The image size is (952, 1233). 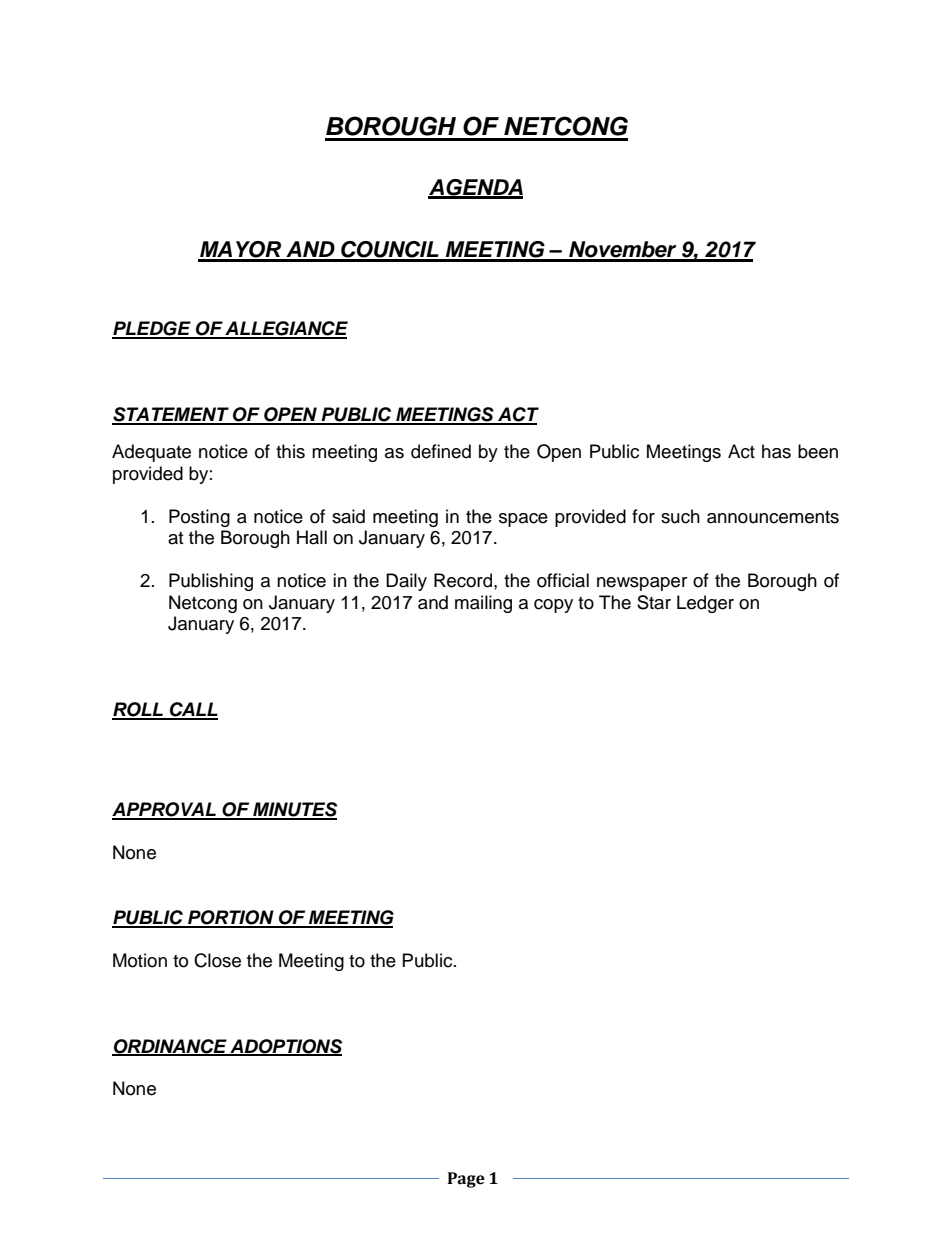 What do you see at coordinates (483, 604) in the screenshot?
I see `mailing` at bounding box center [483, 604].
